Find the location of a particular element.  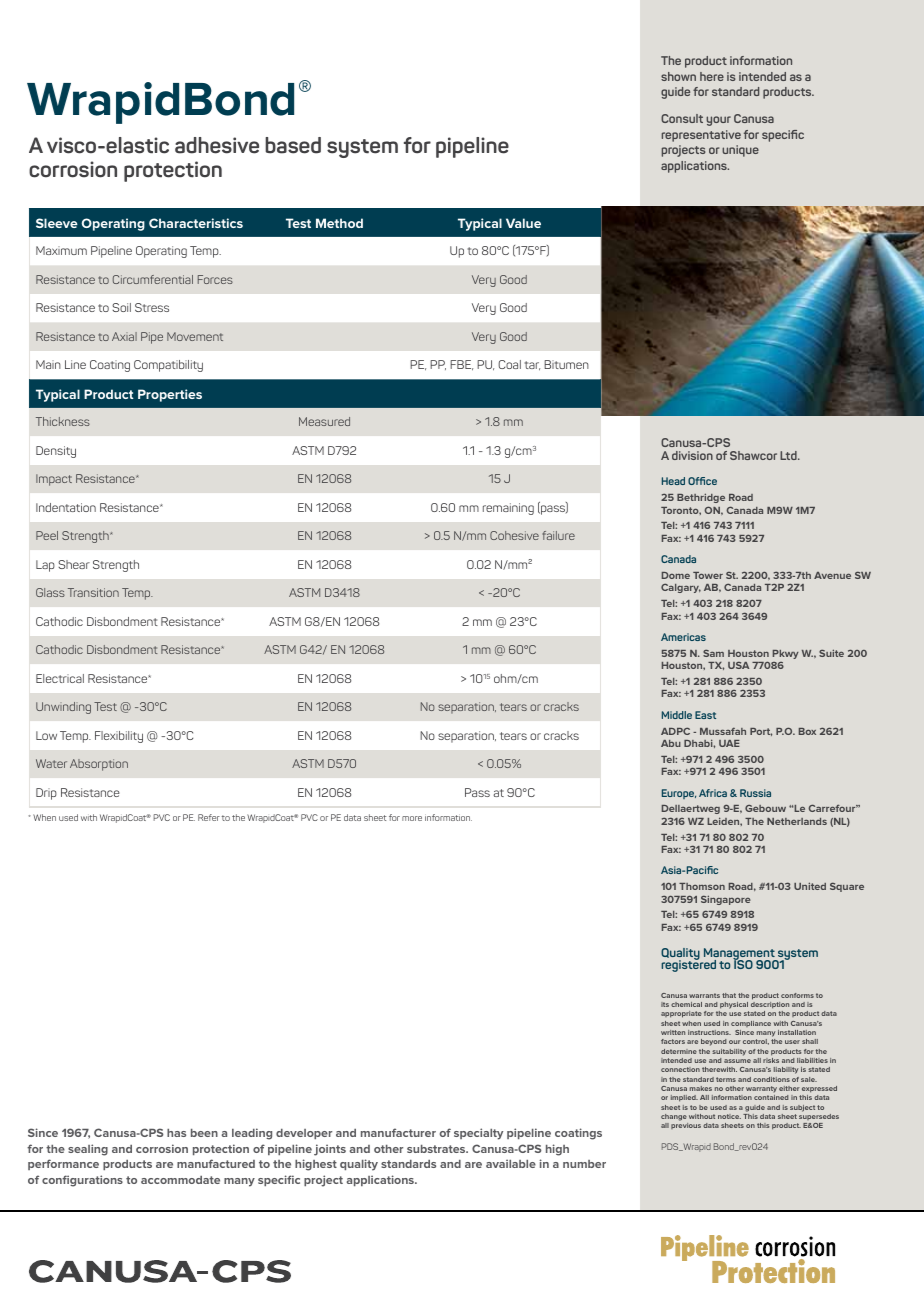

Sam is located at coordinates (713, 653).
